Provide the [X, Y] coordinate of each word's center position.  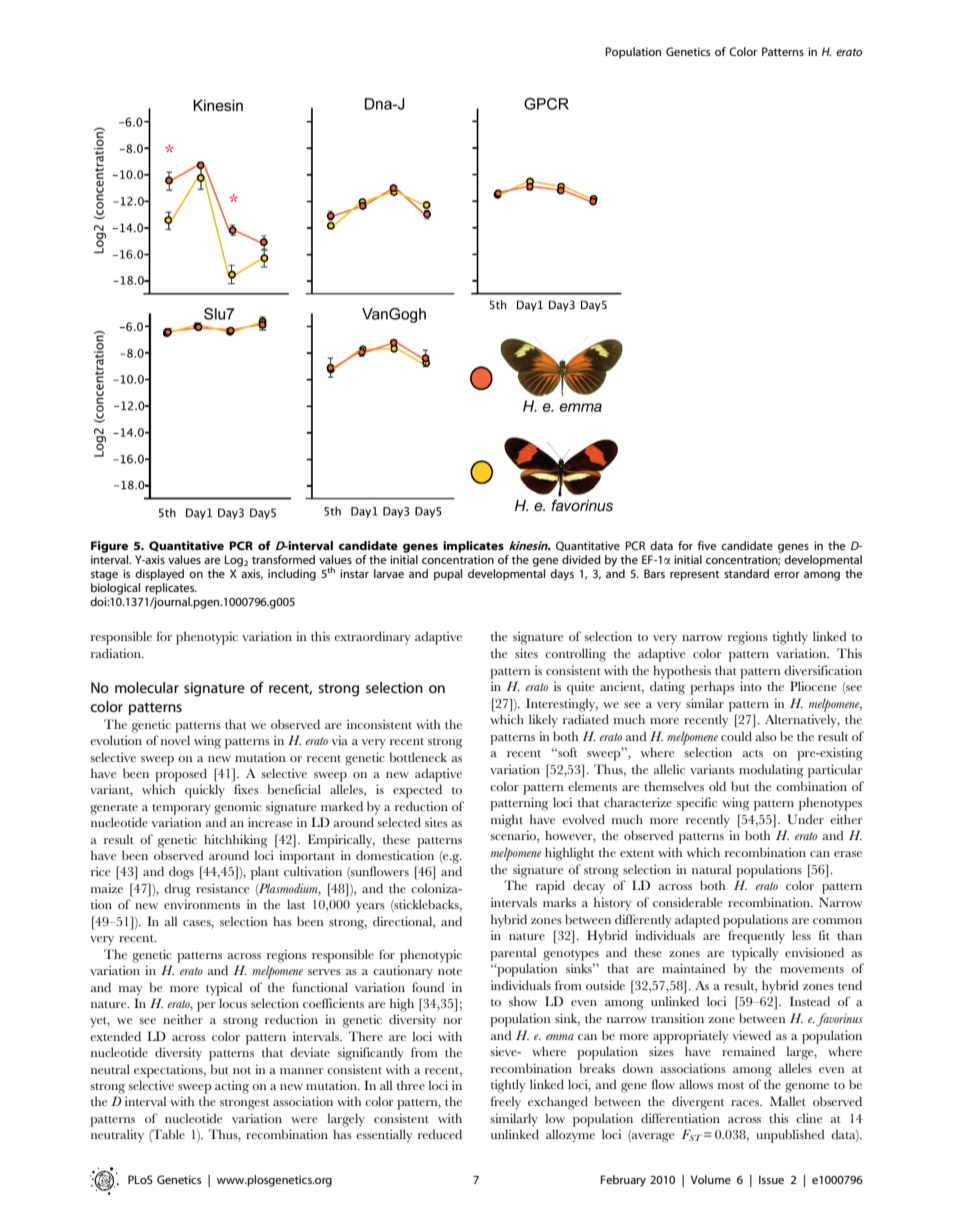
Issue [771, 1179]
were [304, 1120]
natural [712, 869]
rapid [550, 887]
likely [543, 721]
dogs [181, 873]
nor [452, 1021]
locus [233, 1003]
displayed [159, 575]
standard [746, 573]
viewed [752, 1035]
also [766, 736]
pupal [448, 575]
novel [175, 740]
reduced [440, 1134]
